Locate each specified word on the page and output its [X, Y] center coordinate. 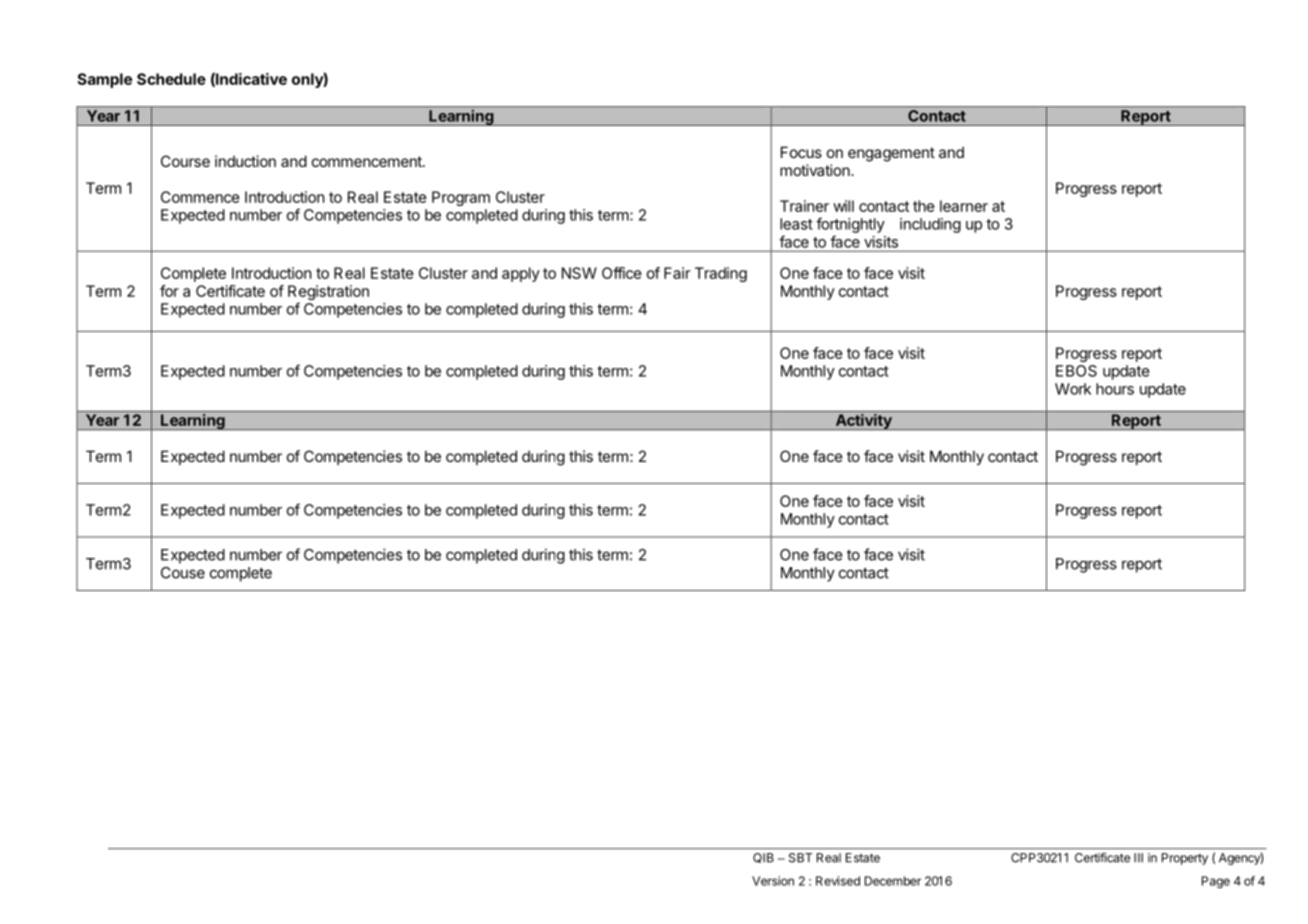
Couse [183, 573]
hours [1115, 389]
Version [773, 881]
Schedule [171, 79]
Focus [801, 152]
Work [1073, 389]
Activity [863, 421]
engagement [891, 154]
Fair [677, 273]
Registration [328, 294]
